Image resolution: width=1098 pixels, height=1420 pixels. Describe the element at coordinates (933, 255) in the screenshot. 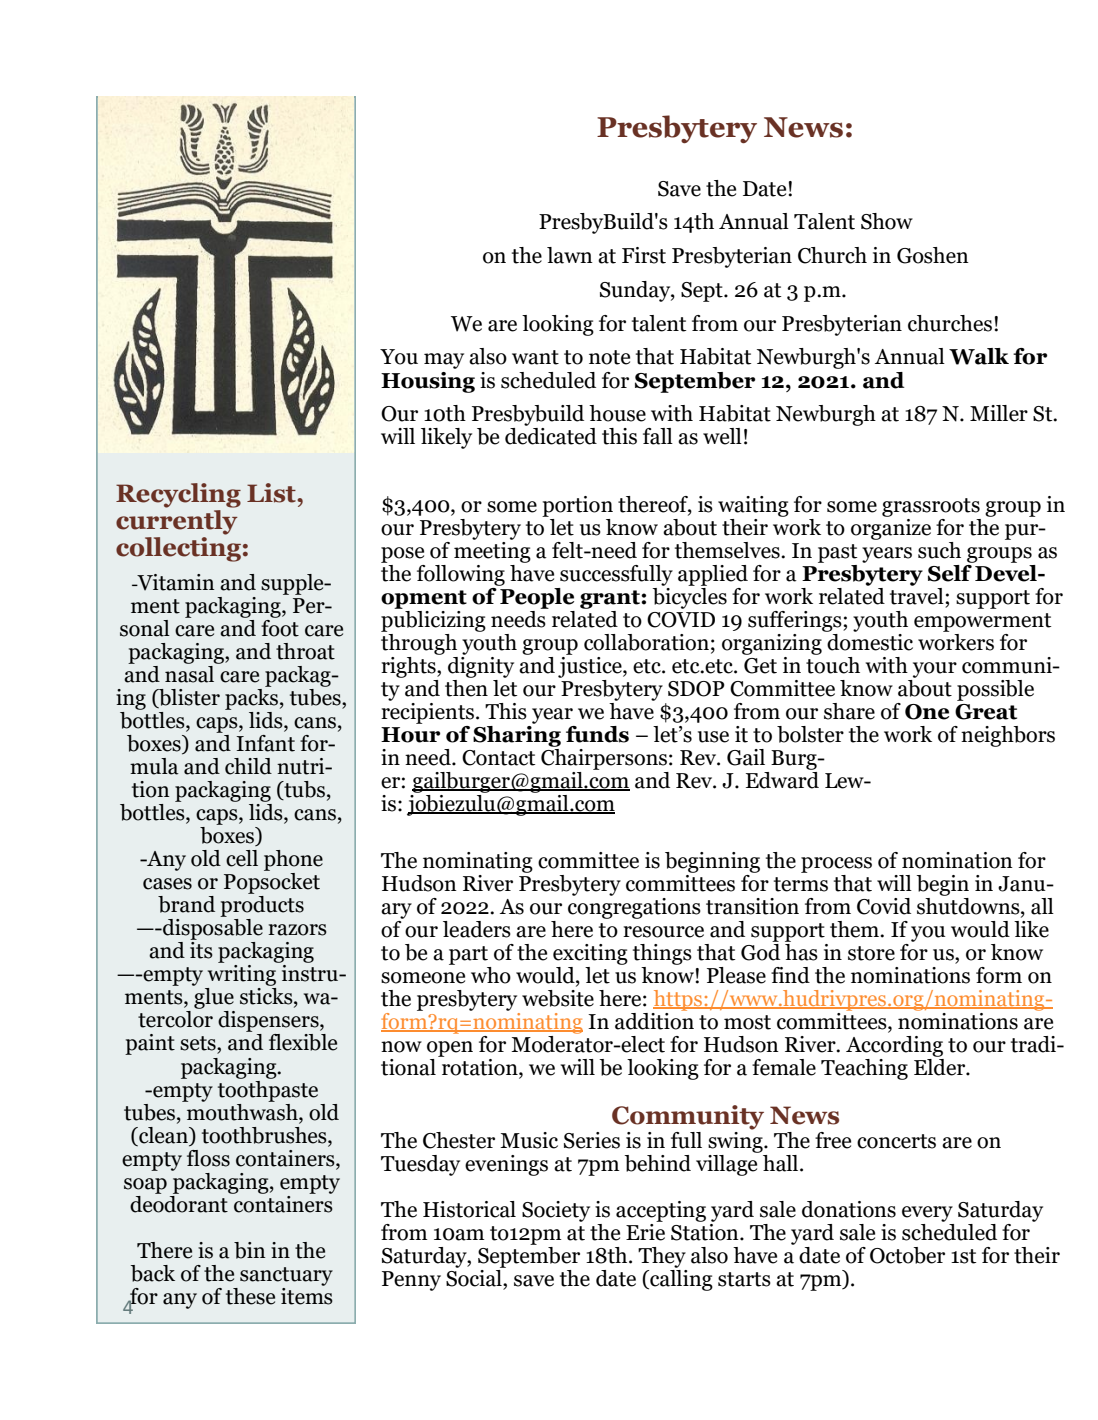

I see `Goshen` at that location.
